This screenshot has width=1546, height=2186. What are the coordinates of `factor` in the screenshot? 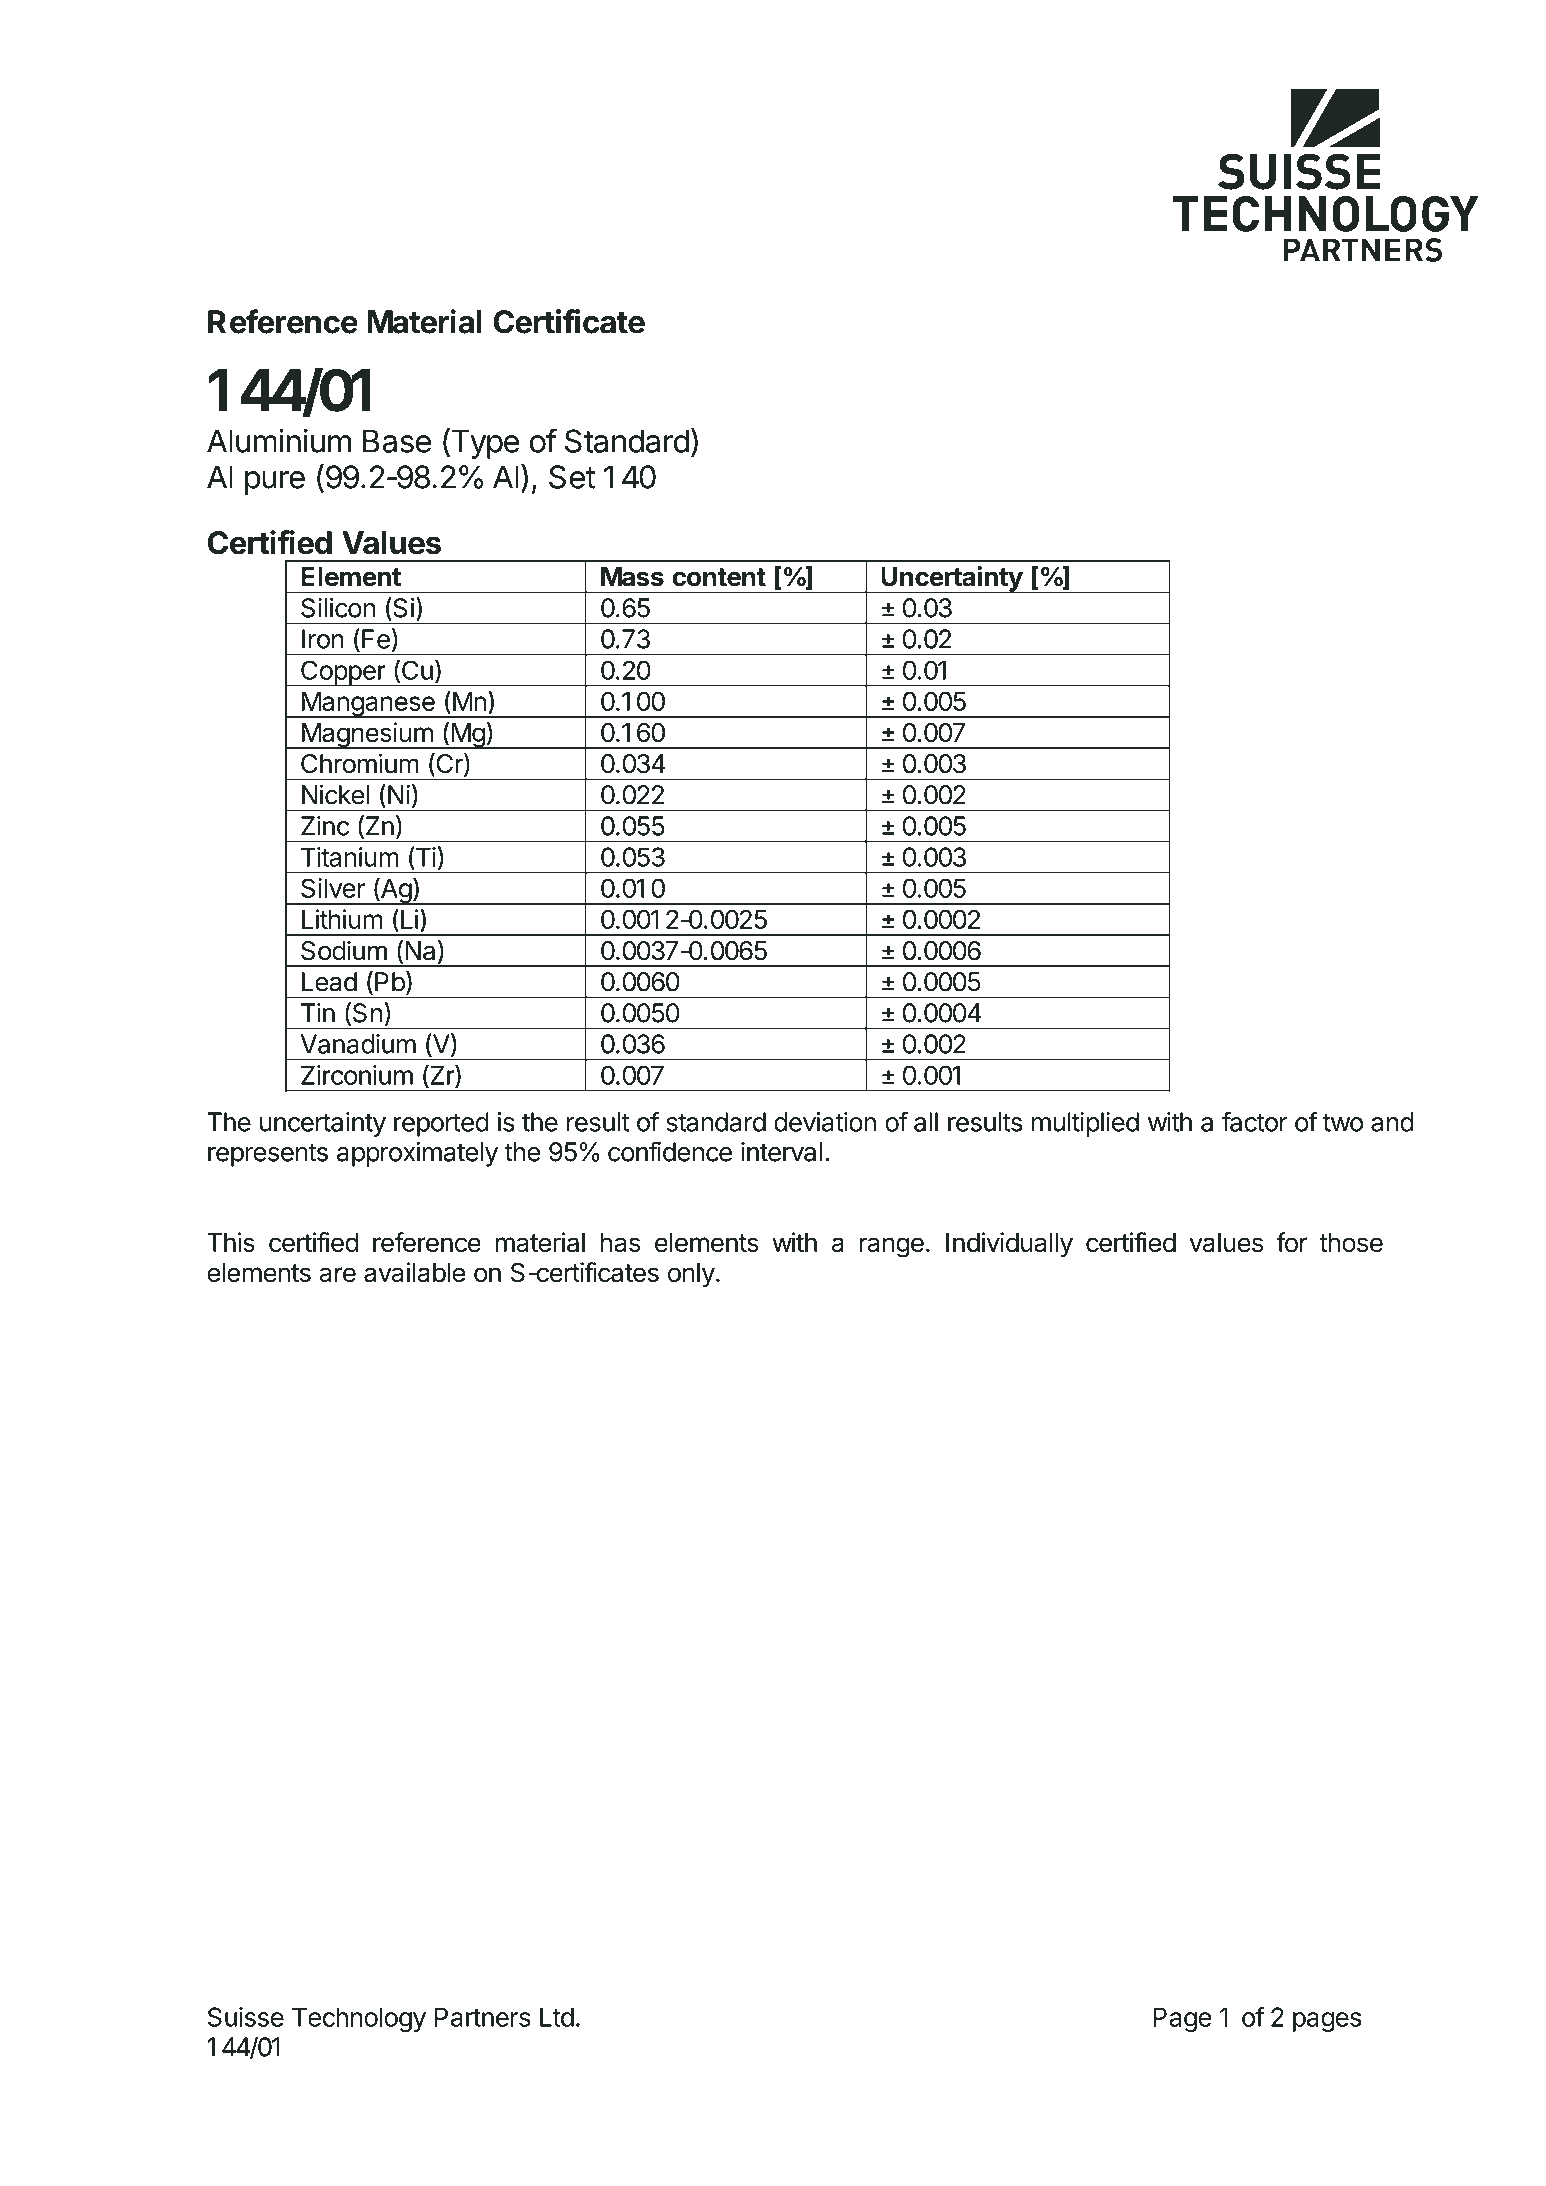 It's located at (1255, 1121).
